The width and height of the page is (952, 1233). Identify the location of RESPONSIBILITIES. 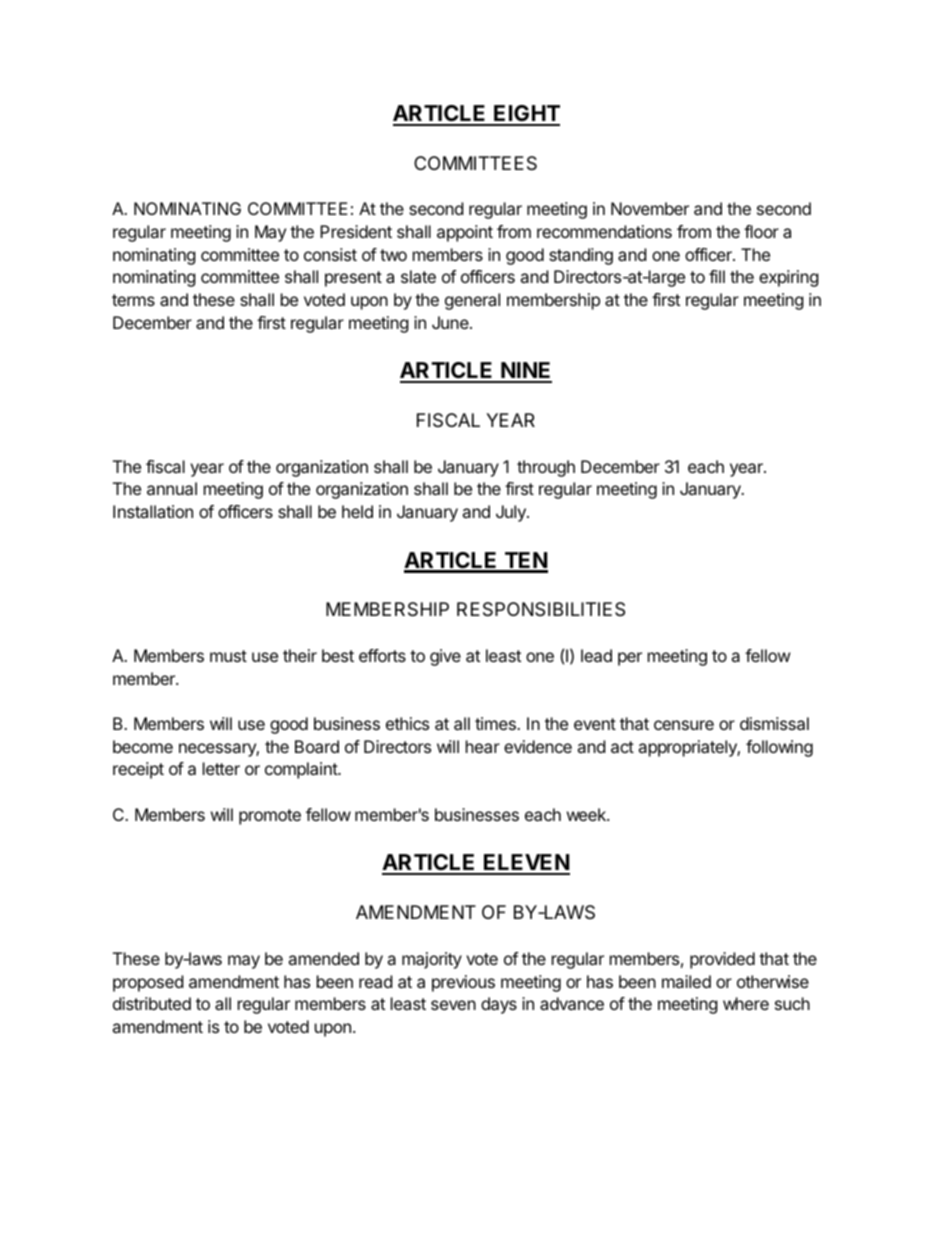
(541, 609).
